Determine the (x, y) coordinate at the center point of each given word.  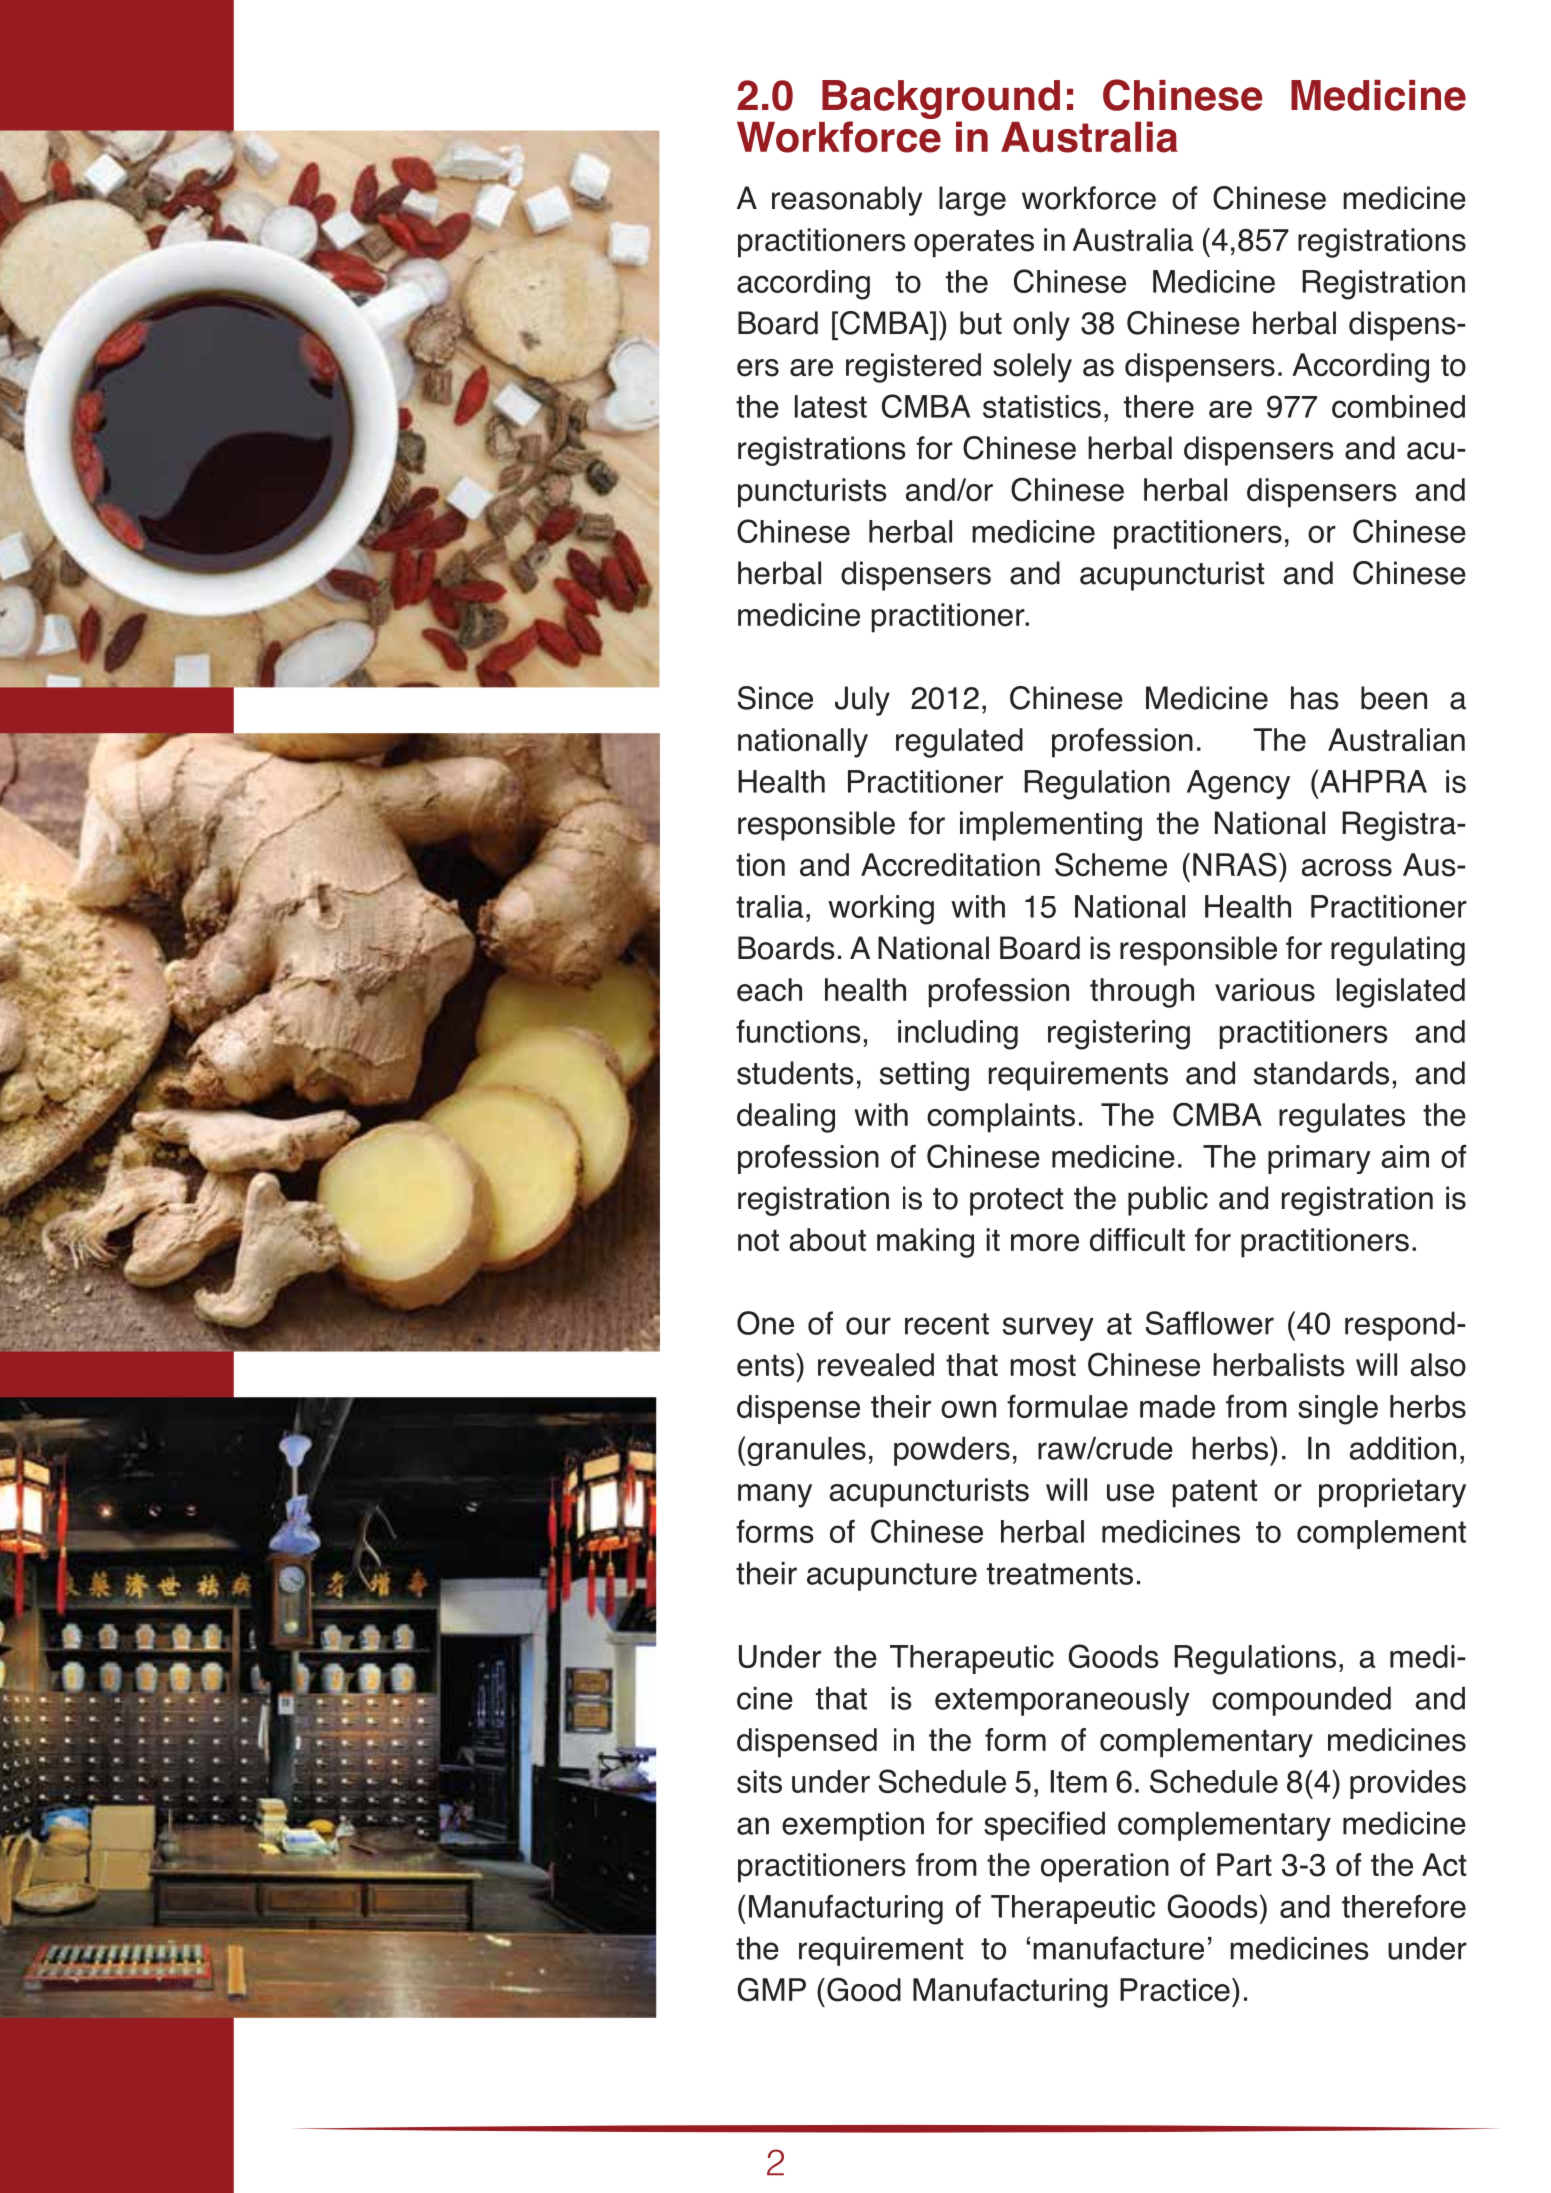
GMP (772, 1989)
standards (1321, 1073)
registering (1119, 1035)
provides (1408, 1784)
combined (1398, 406)
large (972, 201)
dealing (786, 1118)
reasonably (847, 201)
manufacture (1118, 1948)
